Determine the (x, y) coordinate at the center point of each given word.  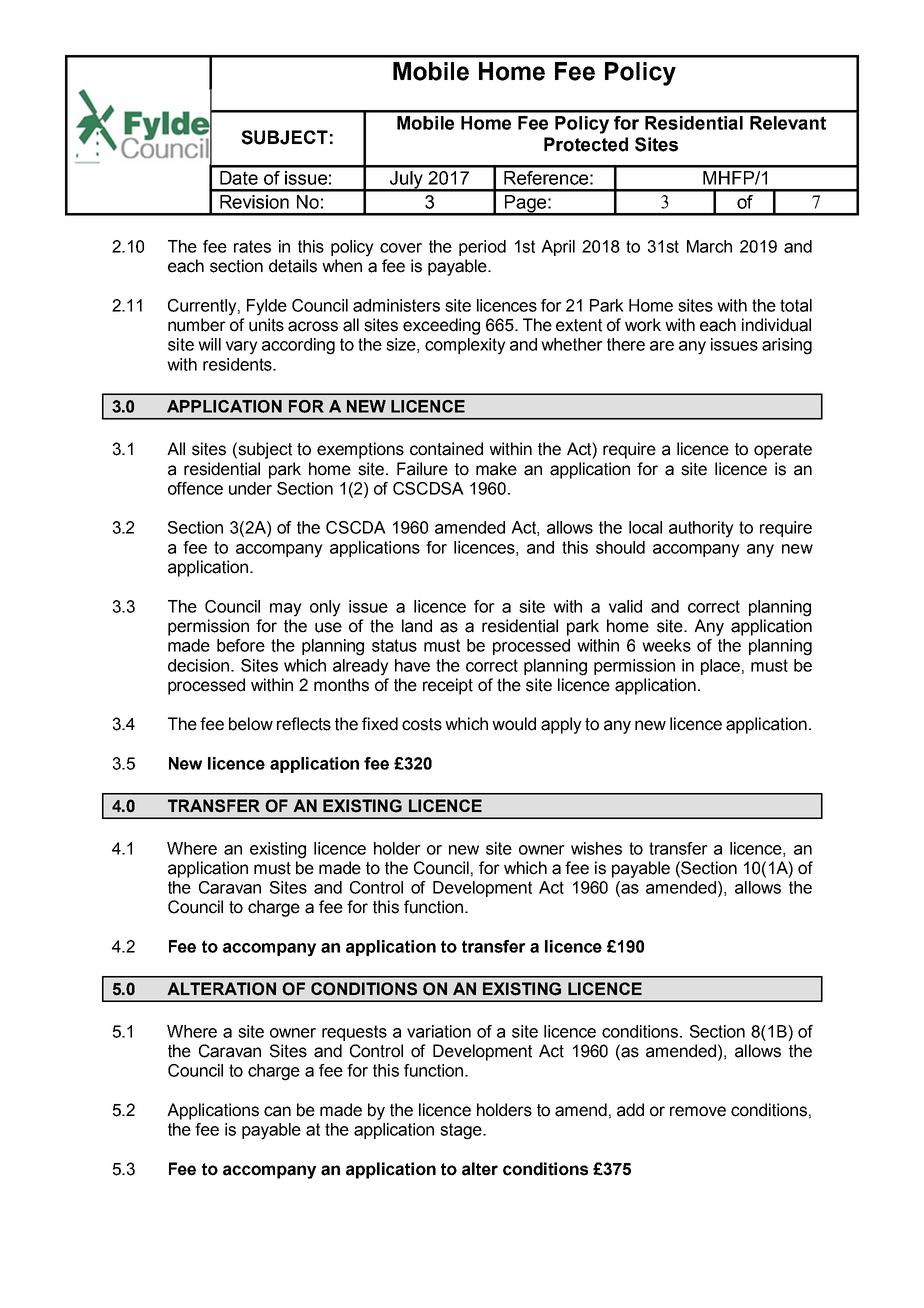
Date (239, 178)
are (662, 346)
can (277, 1111)
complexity (465, 346)
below (251, 724)
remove (698, 1111)
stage (462, 1131)
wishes (596, 848)
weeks (666, 645)
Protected (586, 144)
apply (561, 725)
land (417, 626)
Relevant (788, 123)
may (286, 610)
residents (238, 364)
